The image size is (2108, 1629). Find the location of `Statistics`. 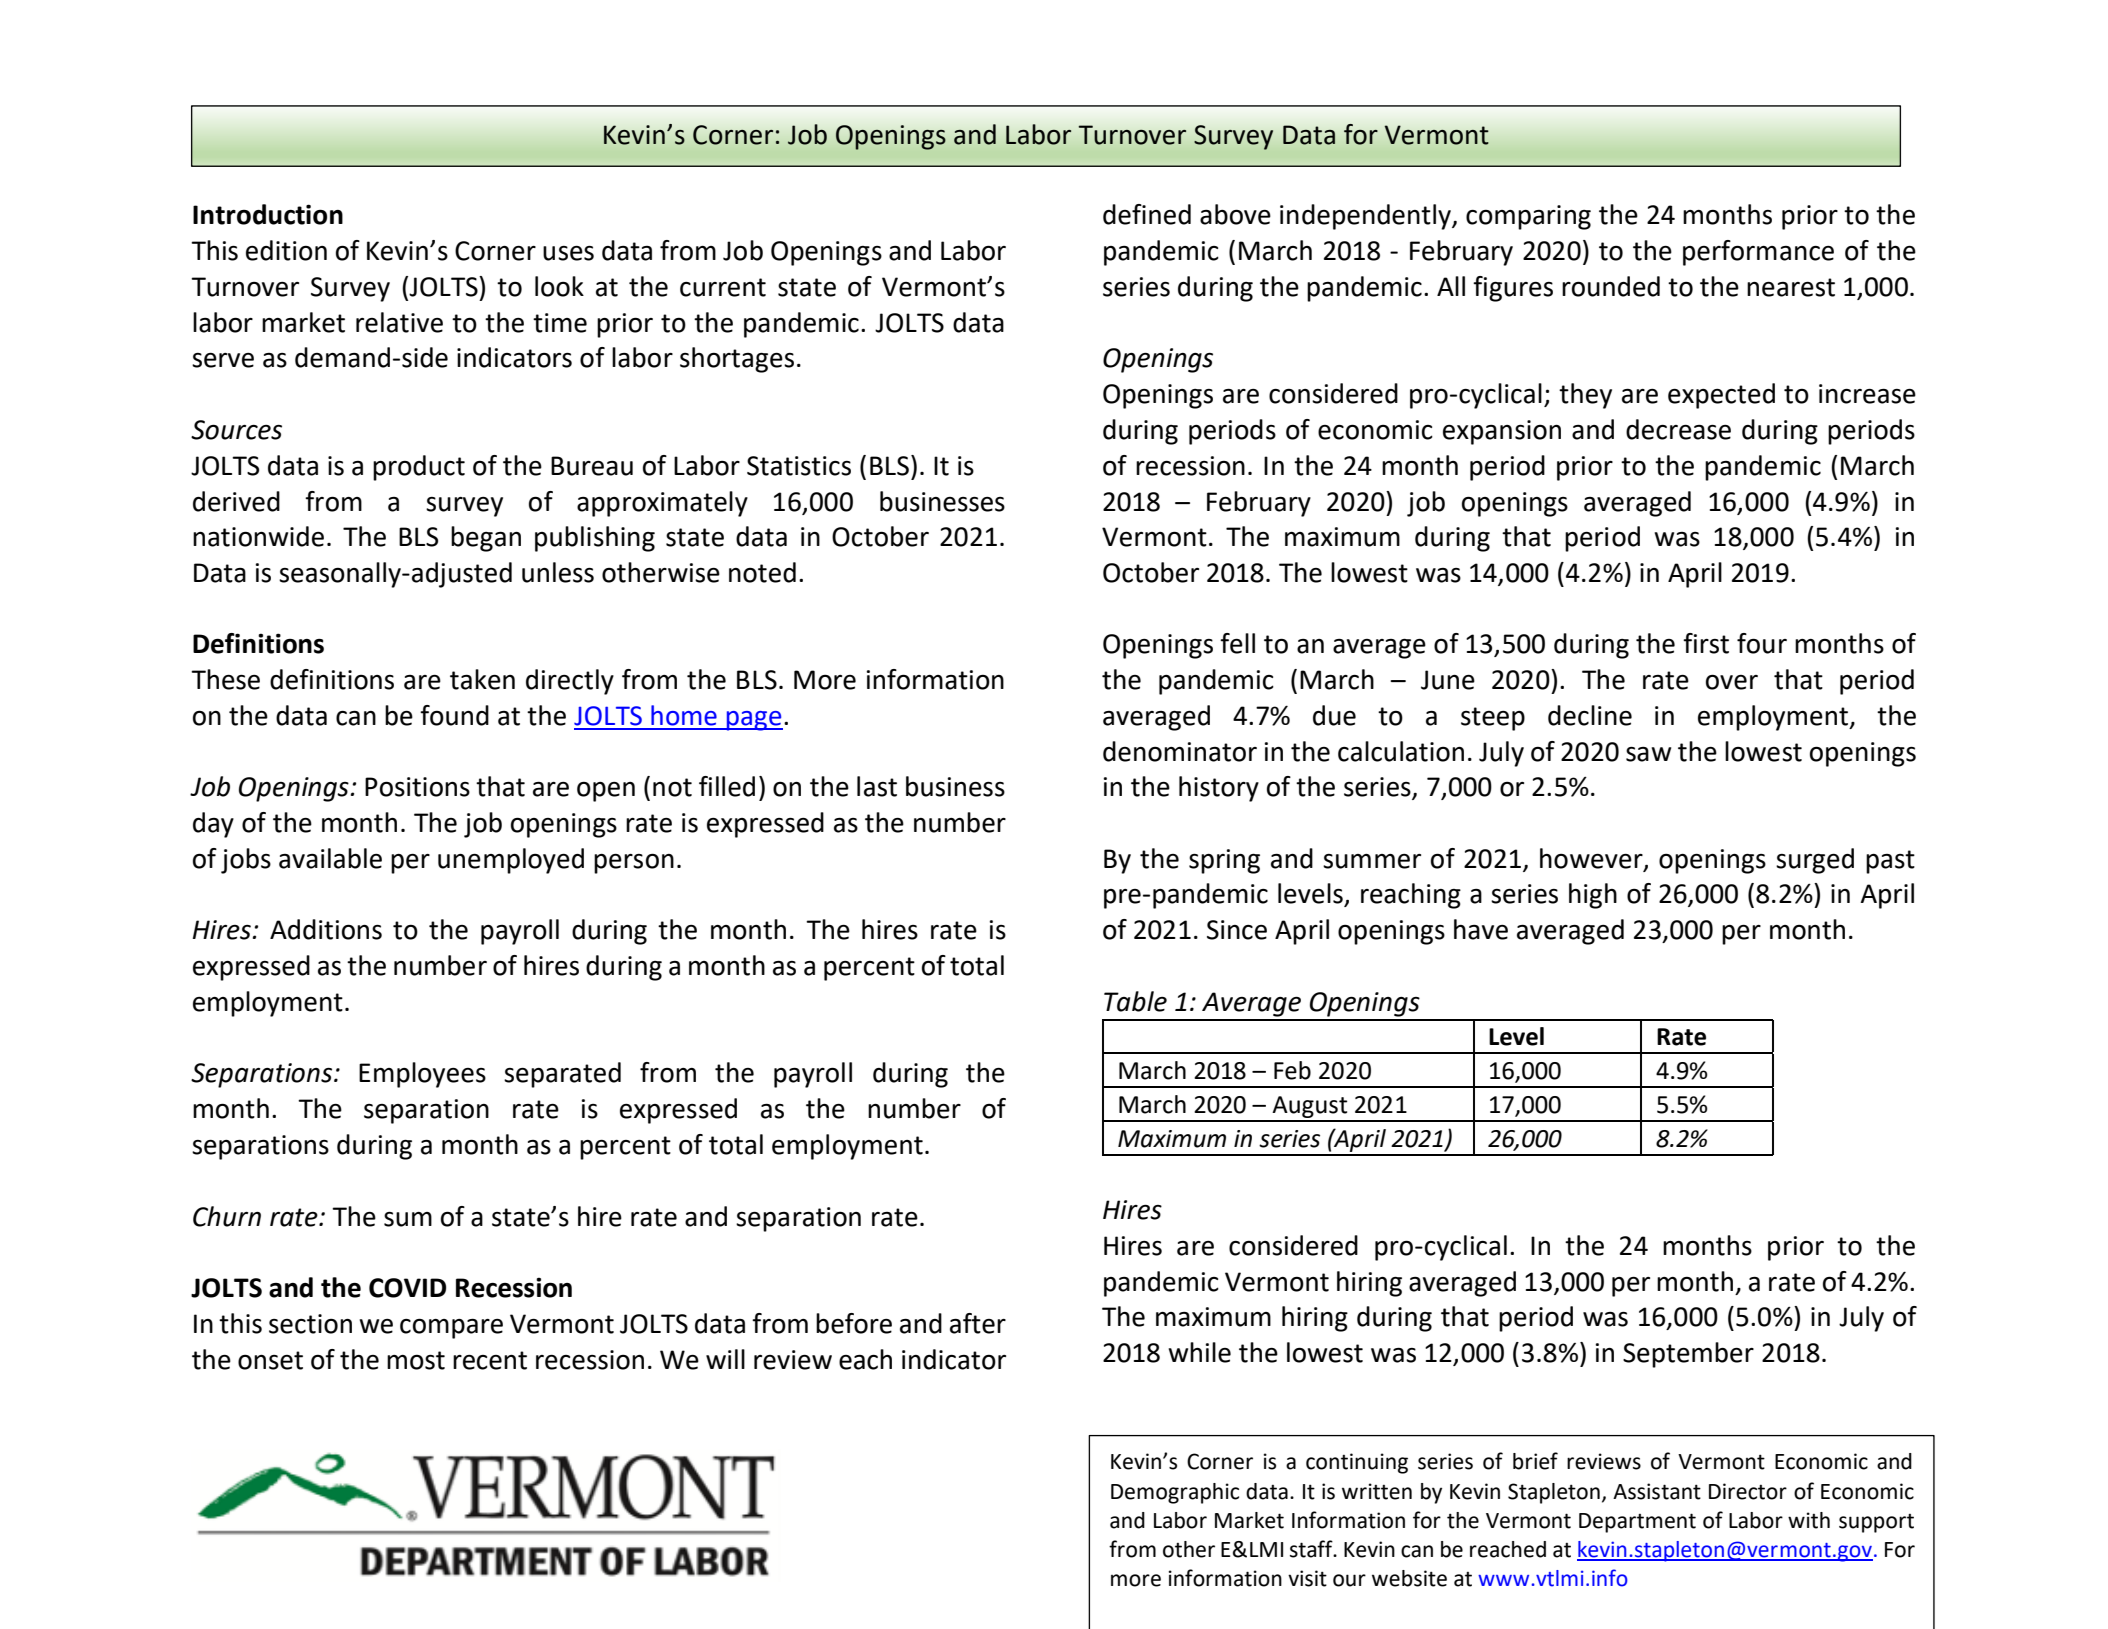

Statistics is located at coordinates (799, 466).
